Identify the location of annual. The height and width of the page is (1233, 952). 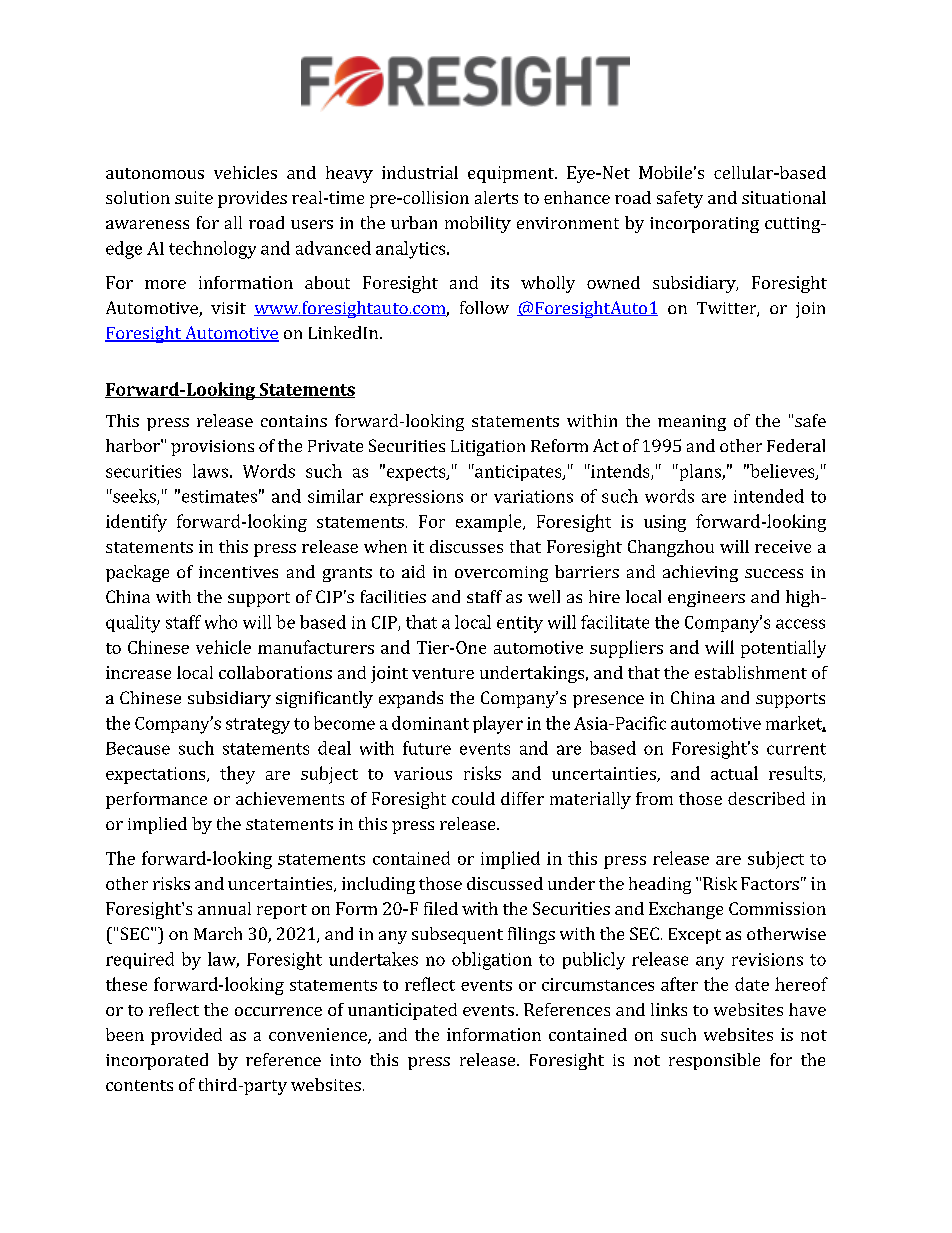
(224, 908).
